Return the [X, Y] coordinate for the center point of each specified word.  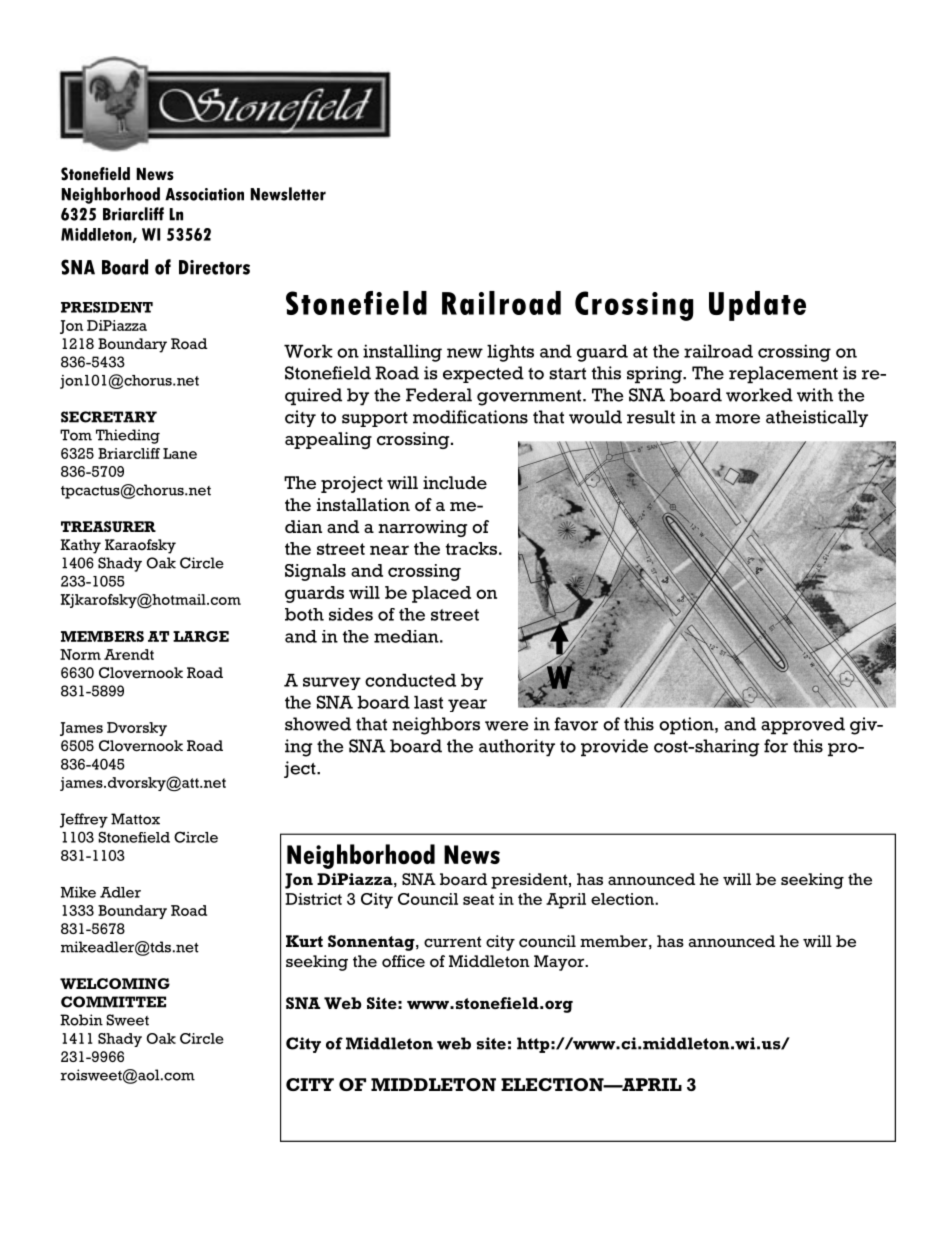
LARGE [201, 636]
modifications [470, 417]
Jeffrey [84, 820]
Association [204, 194]
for [776, 746]
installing [402, 353]
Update [757, 306]
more [737, 419]
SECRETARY [109, 417]
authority [517, 748]
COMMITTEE [113, 1002]
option [687, 726]
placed [441, 594]
